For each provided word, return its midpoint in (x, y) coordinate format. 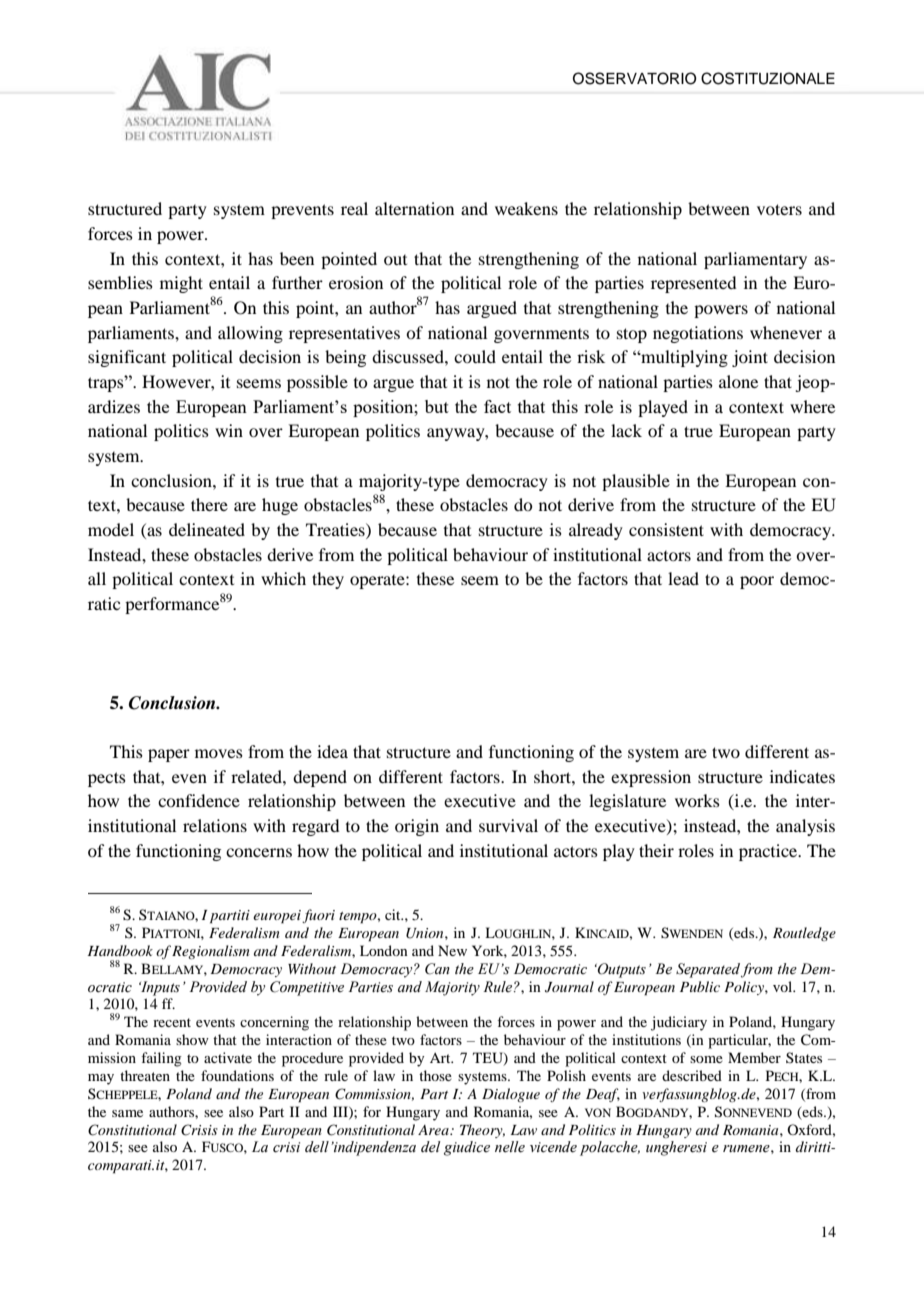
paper (169, 755)
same (127, 1113)
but (437, 406)
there (209, 504)
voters (779, 209)
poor (757, 582)
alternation (414, 208)
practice (769, 852)
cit (394, 914)
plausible (636, 482)
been (297, 258)
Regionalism (211, 952)
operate (378, 582)
